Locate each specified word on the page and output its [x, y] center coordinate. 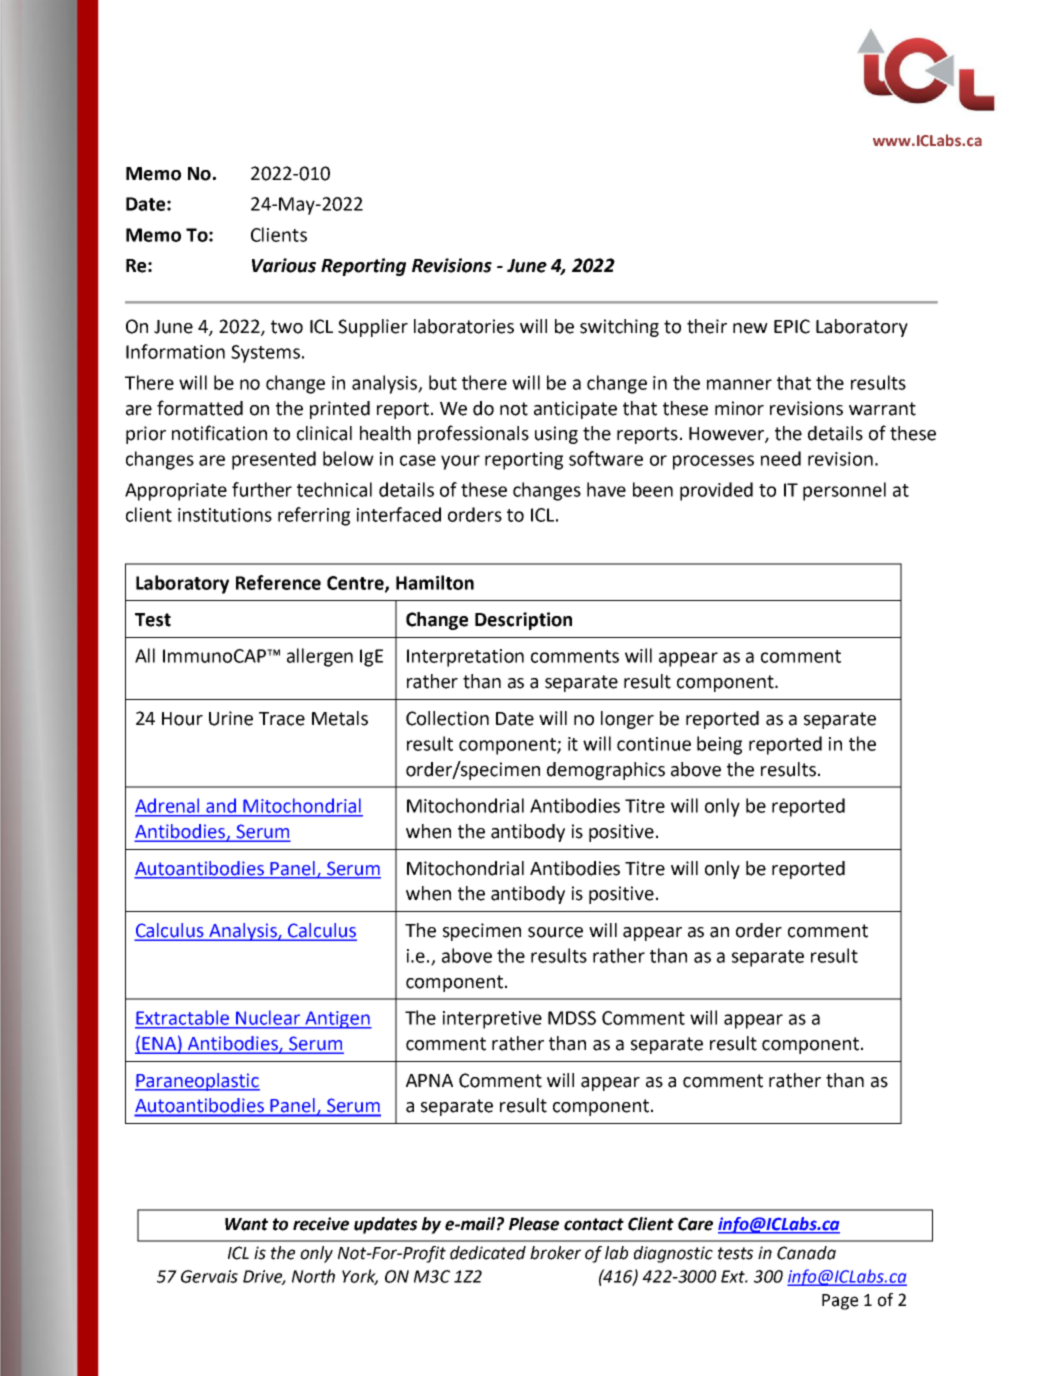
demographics [606, 771]
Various [284, 265]
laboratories [464, 326]
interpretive [492, 1020]
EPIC [792, 326]
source [555, 932]
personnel [844, 491]
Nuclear [268, 1018]
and [221, 806]
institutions [225, 515]
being [719, 745]
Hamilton [435, 582]
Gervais [209, 1276]
